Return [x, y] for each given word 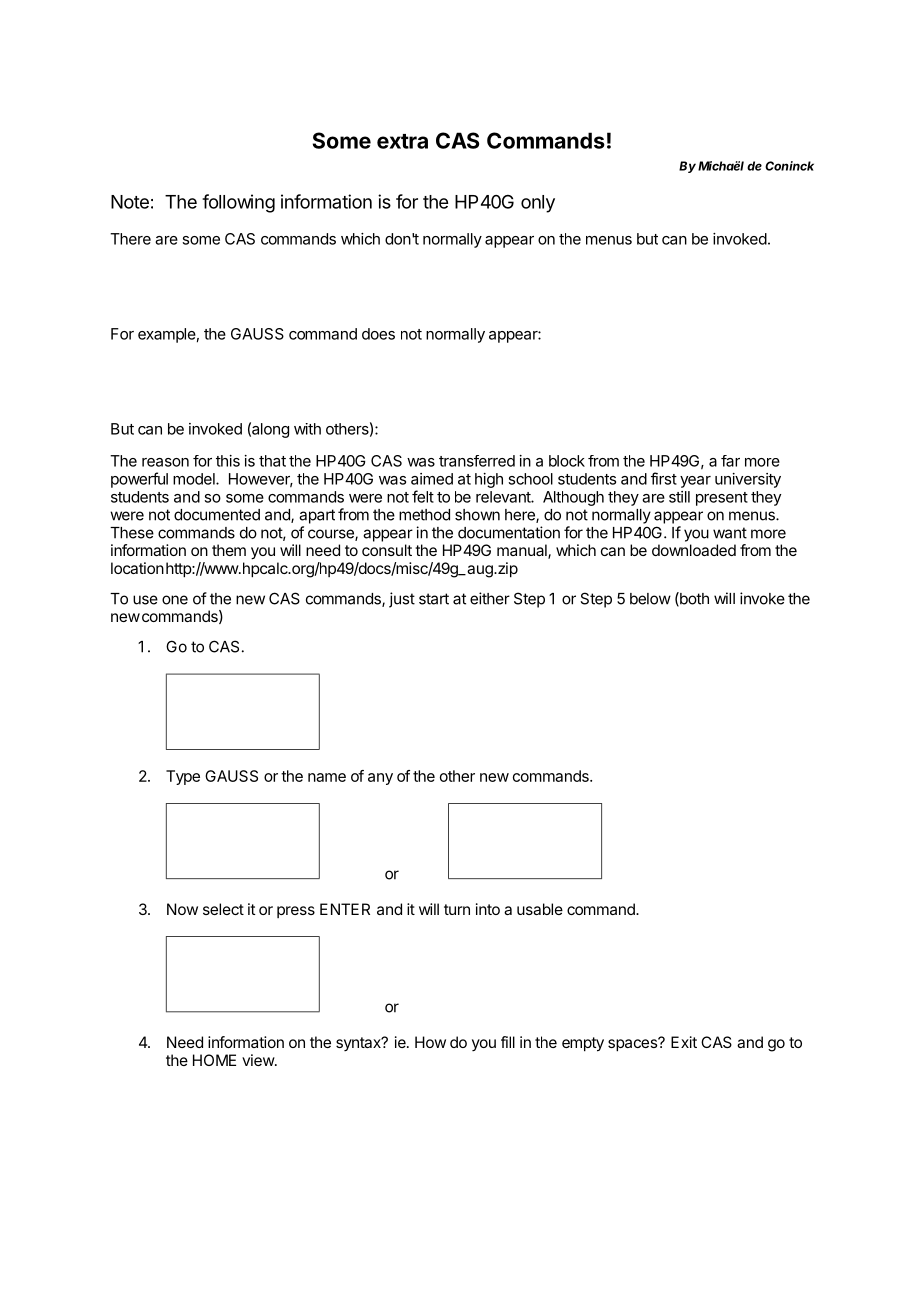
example [167, 335]
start [434, 599]
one [175, 600]
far [730, 461]
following [238, 203]
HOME [214, 1060]
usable [540, 909]
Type [183, 777]
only [538, 204]
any [380, 779]
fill [508, 1042]
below [650, 599]
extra [402, 141]
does [378, 334]
